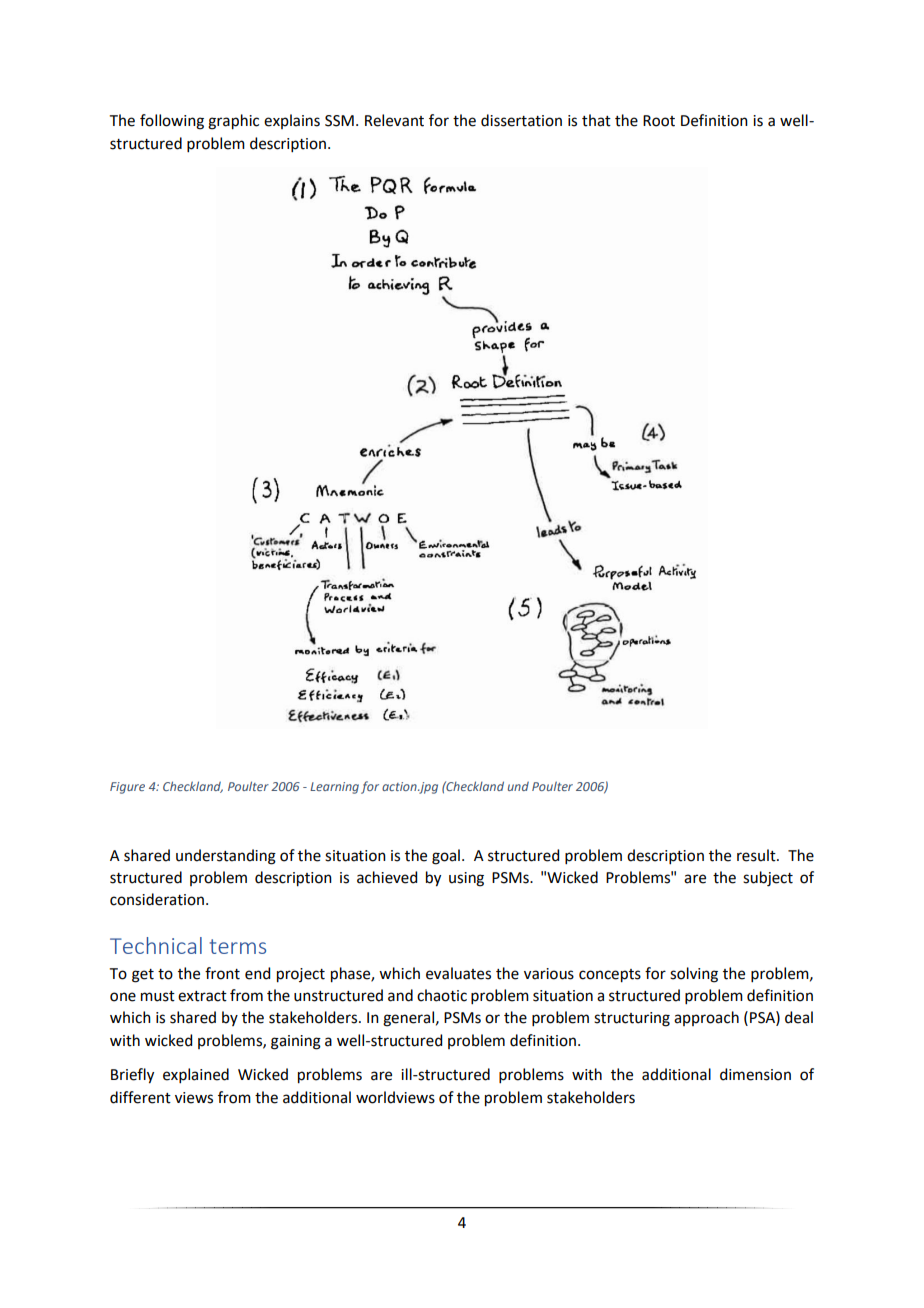 Image resolution: width=924 pixels, height=1308 pixels. What do you see at coordinates (521, 120) in the screenshot?
I see `dissertation` at bounding box center [521, 120].
